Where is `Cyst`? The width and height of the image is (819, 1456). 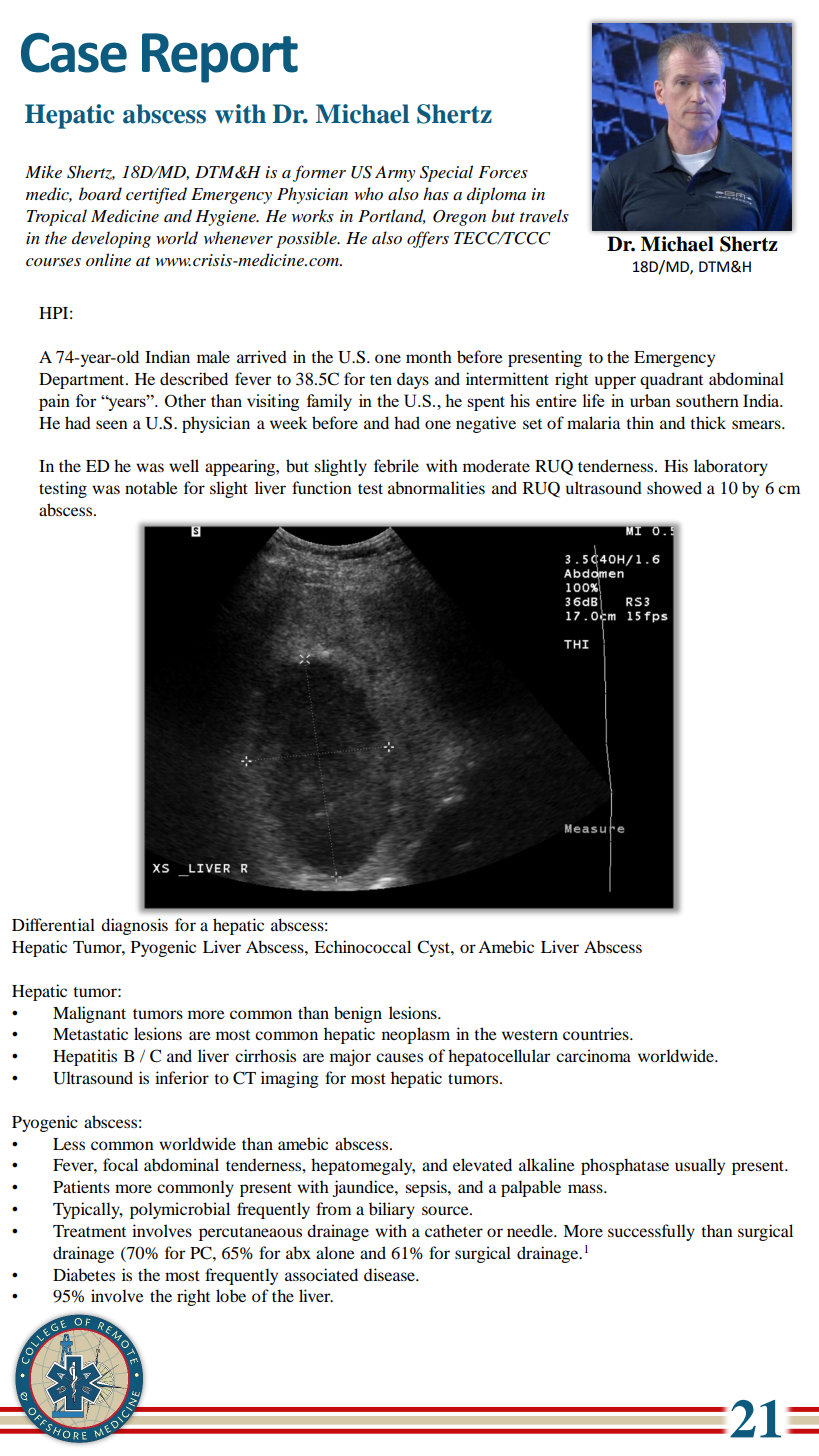 Cyst is located at coordinates (434, 948).
